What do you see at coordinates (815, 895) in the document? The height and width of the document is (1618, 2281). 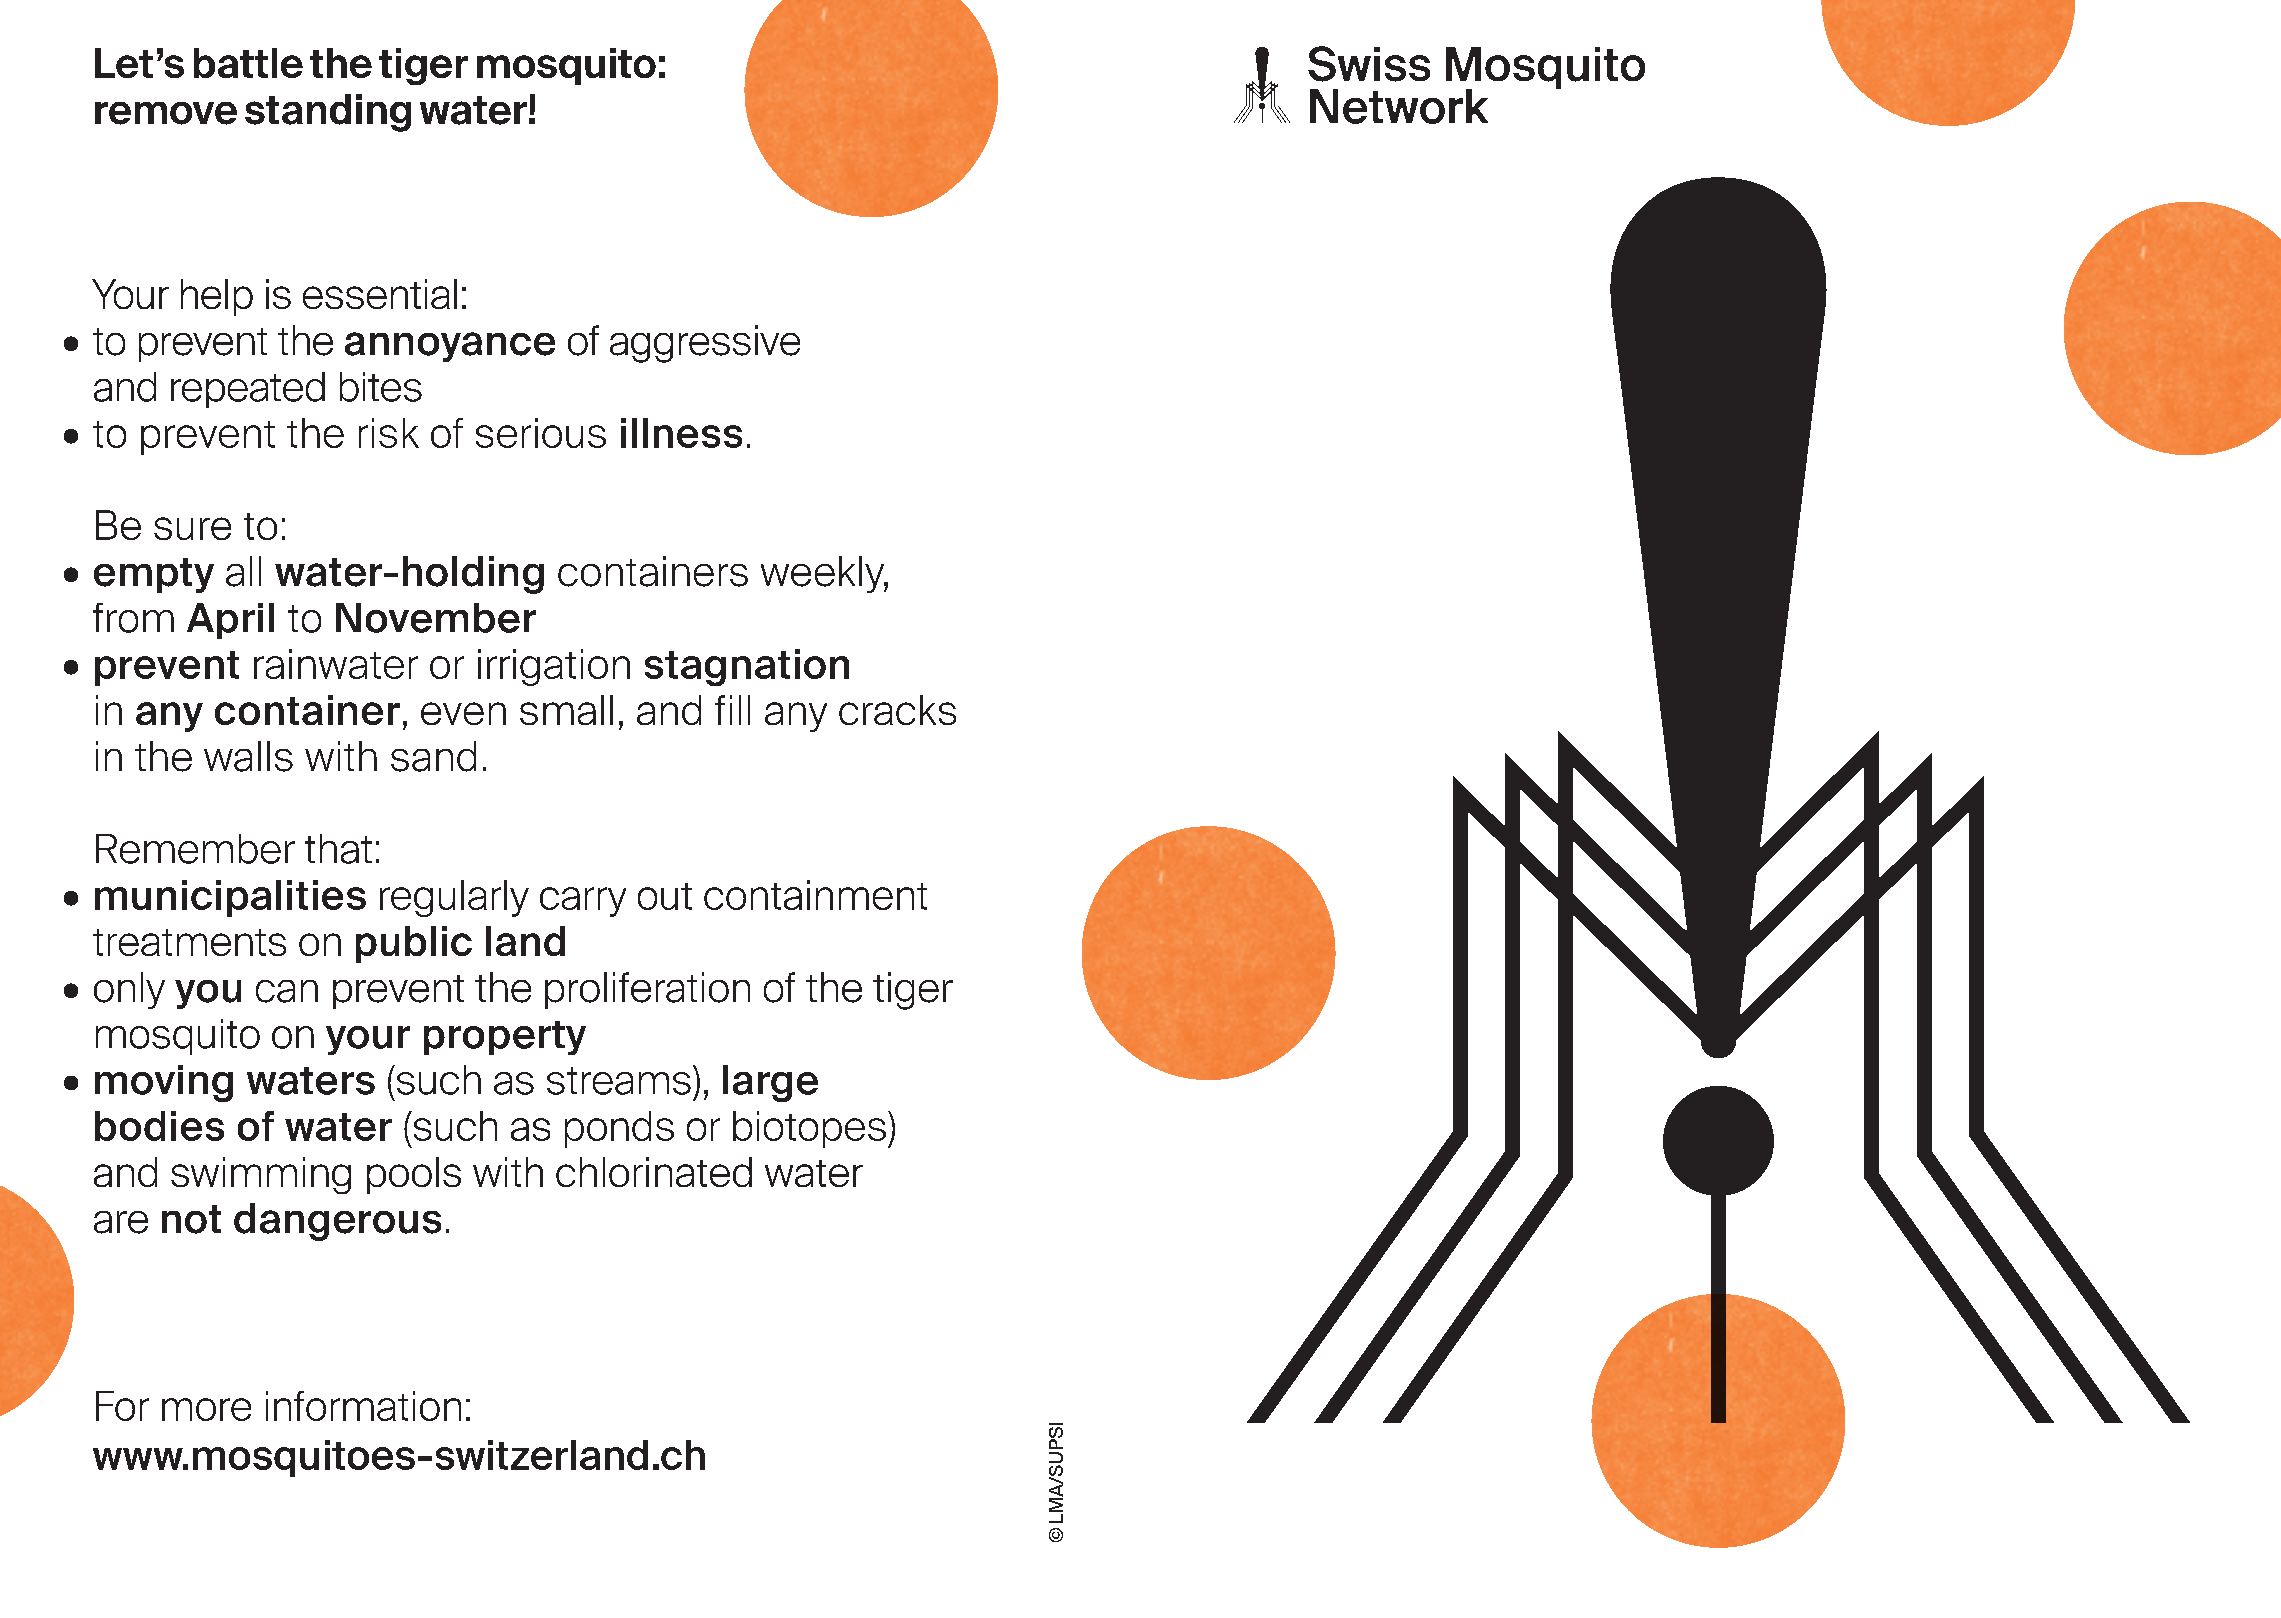 I see `containment` at bounding box center [815, 895].
